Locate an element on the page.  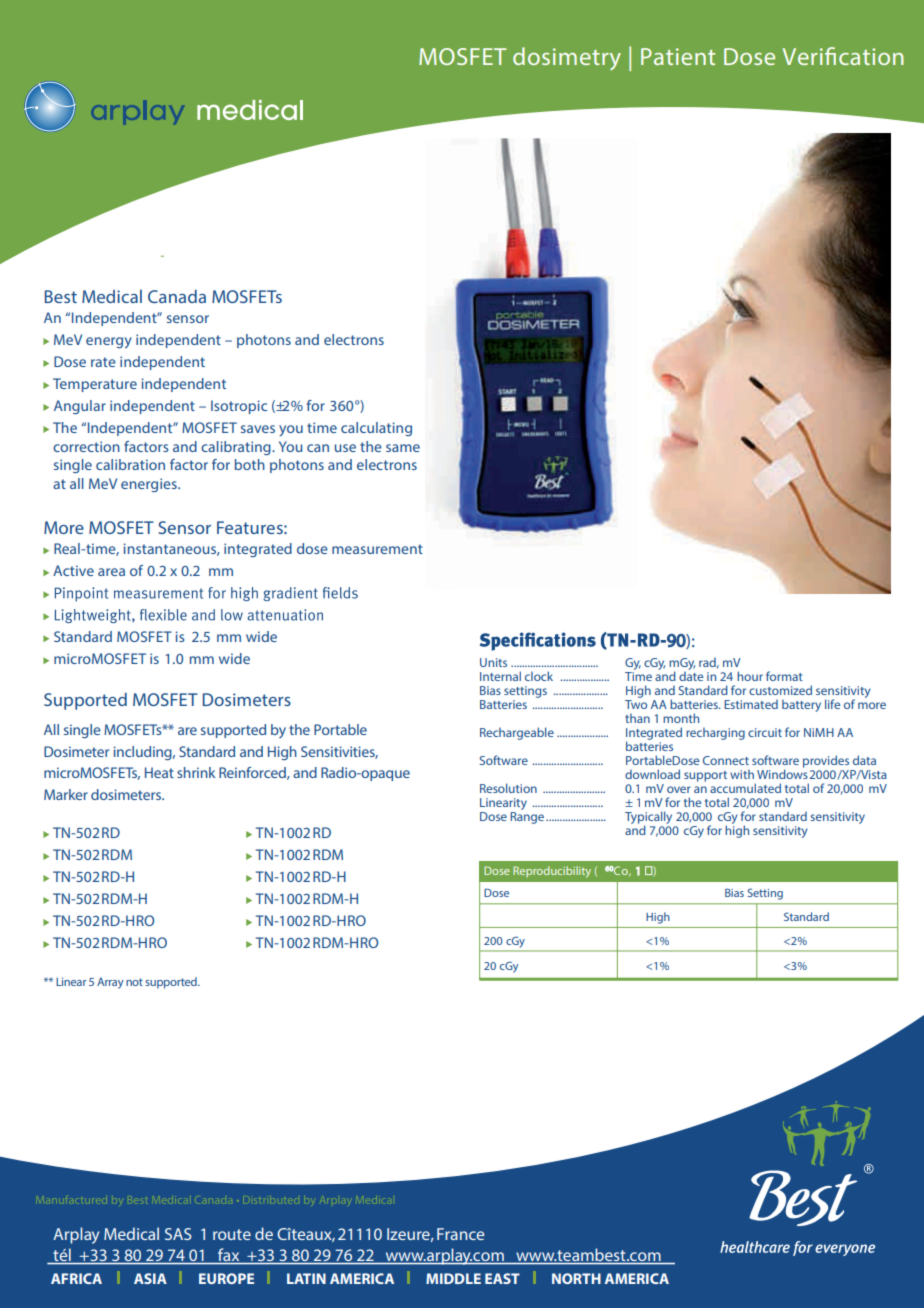
Canada is located at coordinates (177, 296).
